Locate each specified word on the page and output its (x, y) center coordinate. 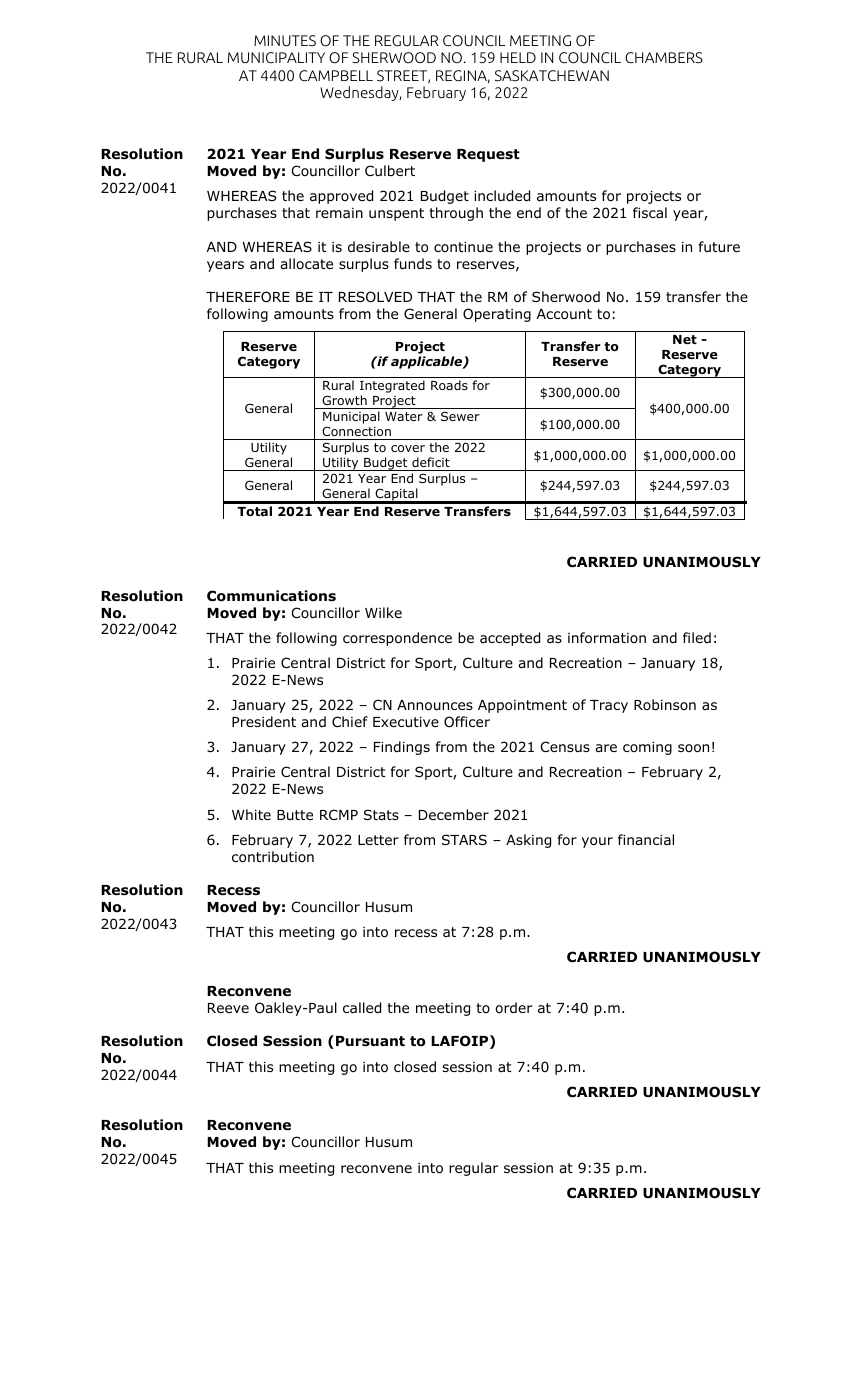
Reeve (228, 1008)
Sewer (460, 416)
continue (463, 247)
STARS (464, 839)
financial (646, 839)
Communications (271, 596)
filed (697, 637)
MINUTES (285, 41)
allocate (306, 263)
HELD (518, 57)
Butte (295, 815)
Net (685, 339)
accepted (510, 639)
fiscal (650, 212)
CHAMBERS (664, 58)
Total (254, 511)
